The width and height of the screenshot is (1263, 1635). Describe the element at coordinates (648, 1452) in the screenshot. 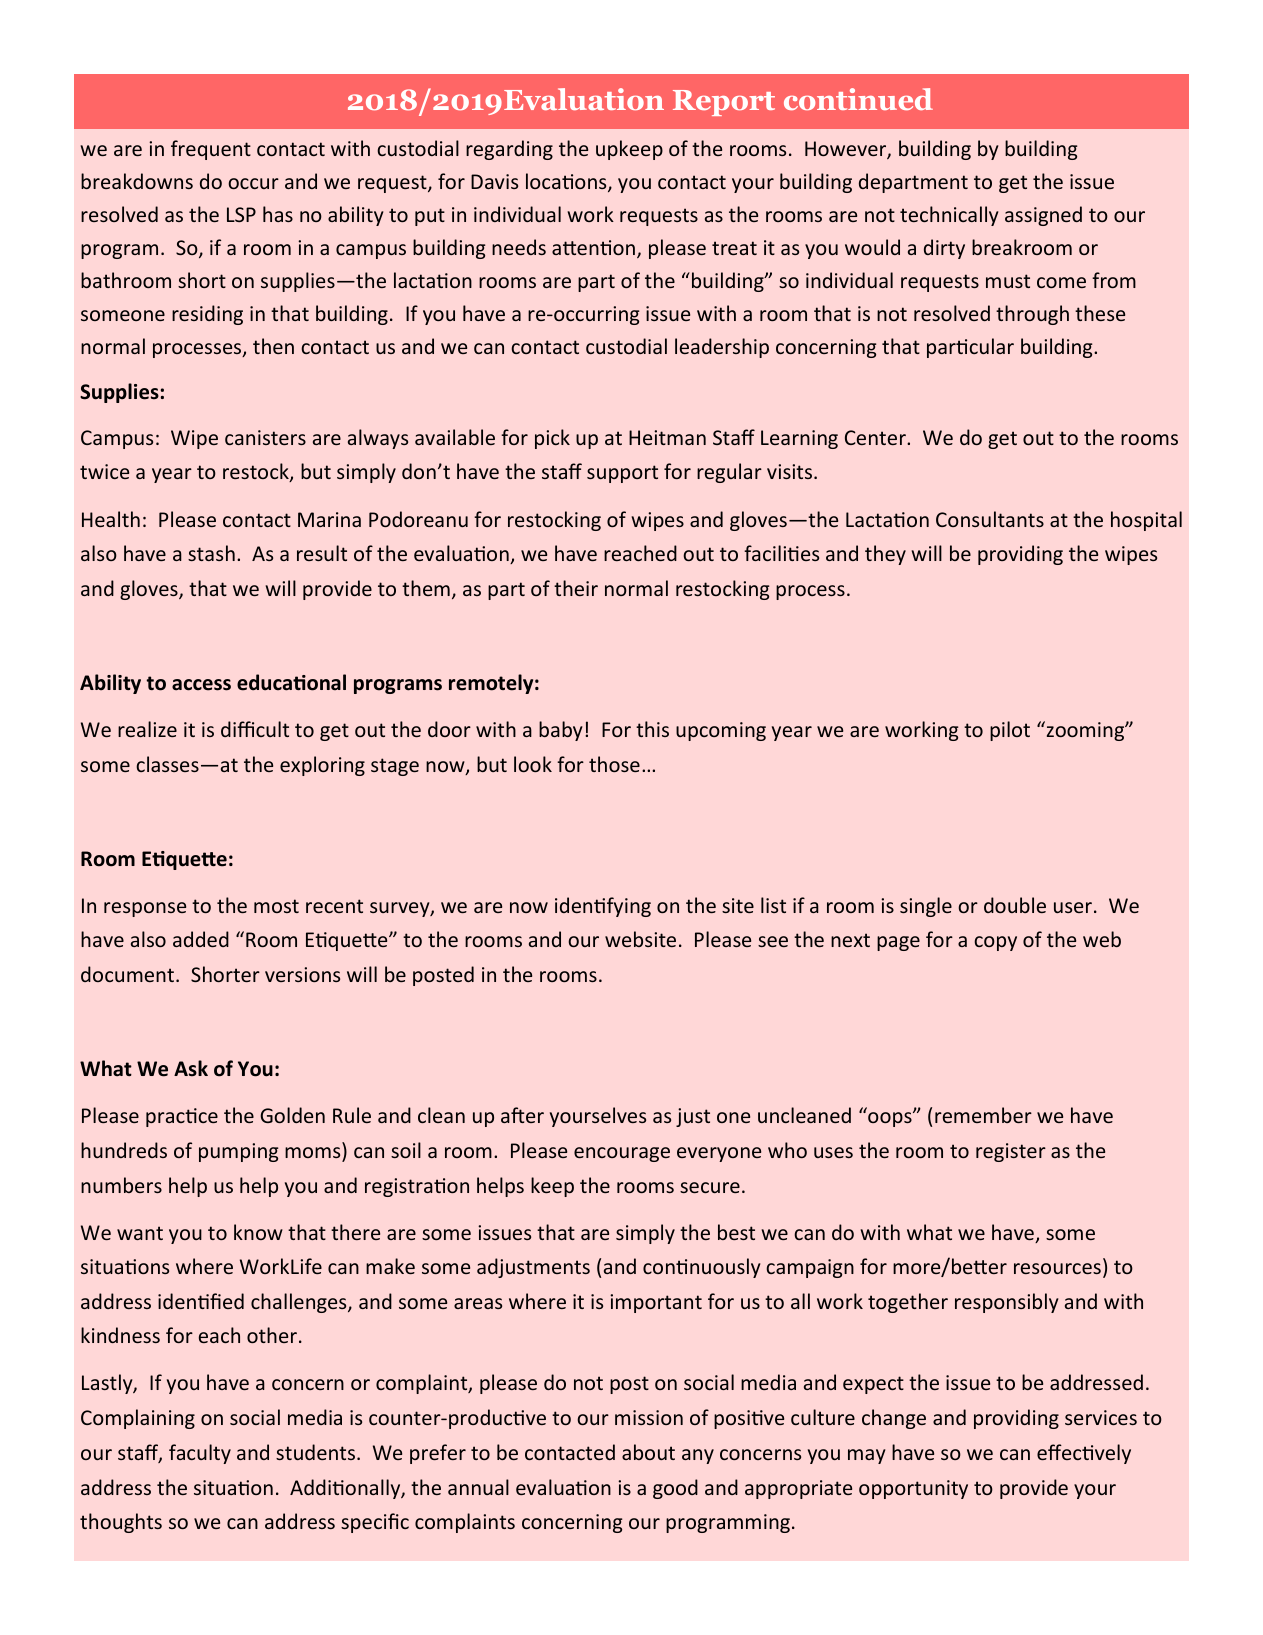

I see `about` at that location.
